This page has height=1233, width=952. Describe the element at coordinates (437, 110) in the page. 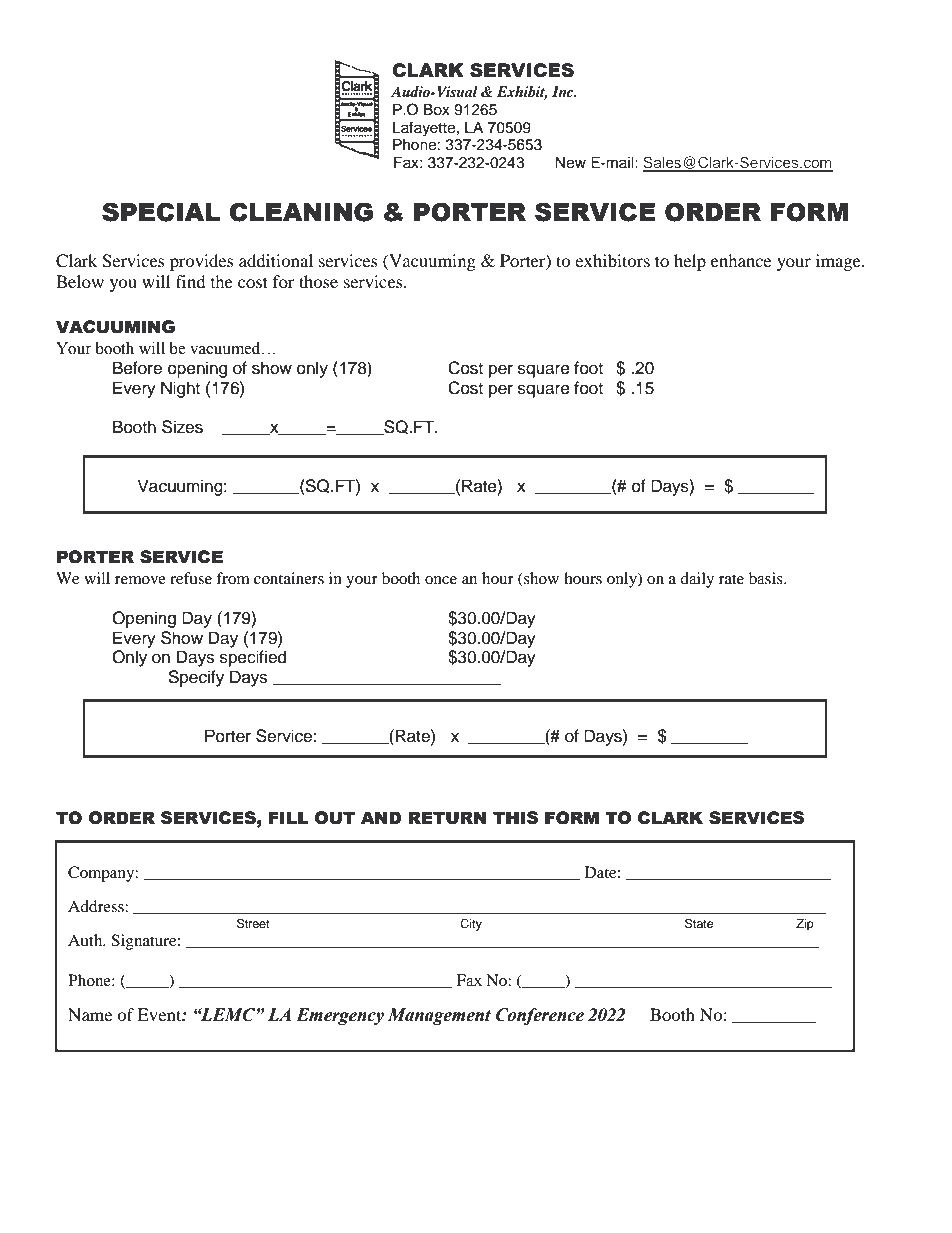

I see `Box` at that location.
